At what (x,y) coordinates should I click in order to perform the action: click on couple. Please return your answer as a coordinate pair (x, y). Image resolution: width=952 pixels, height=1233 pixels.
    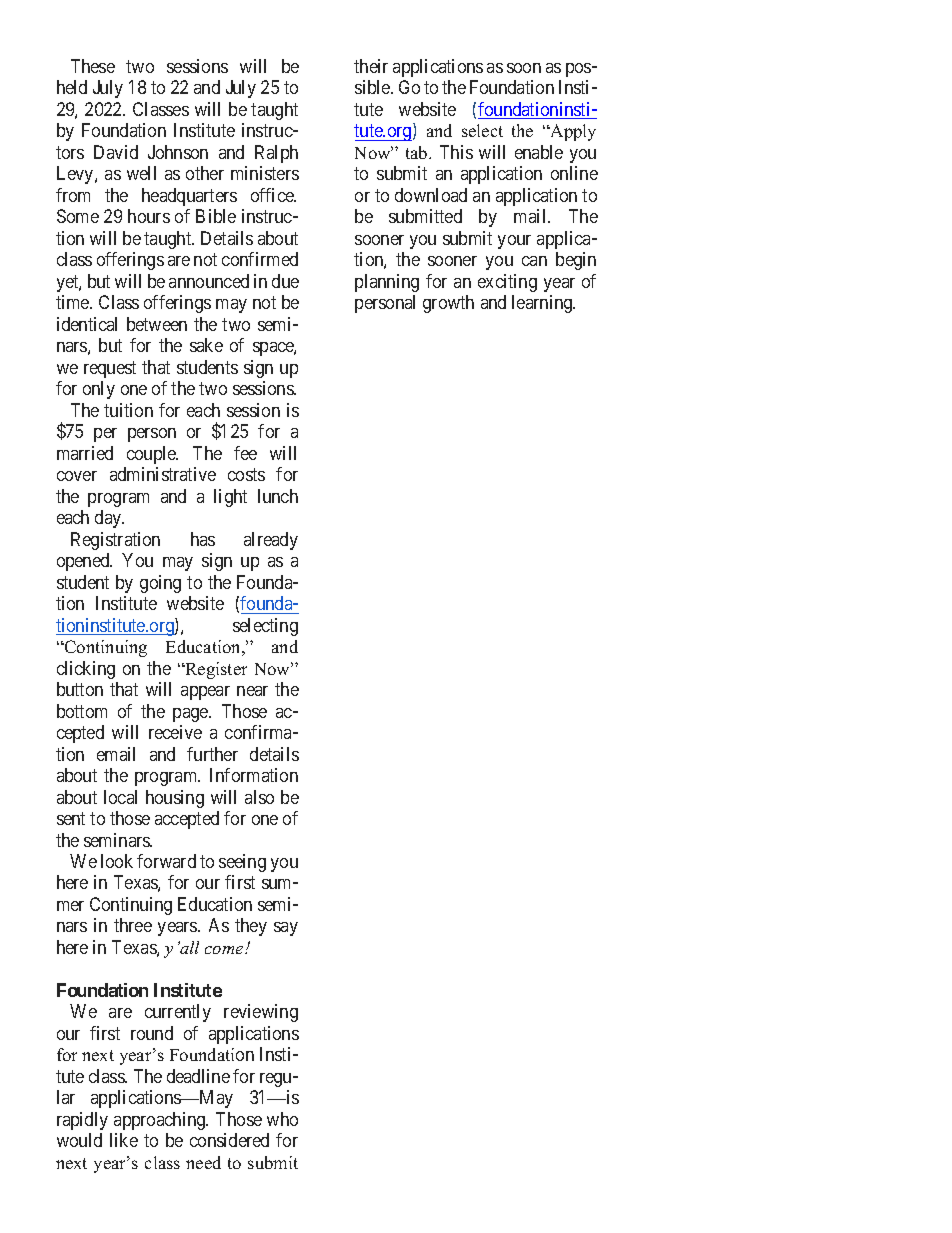
    Looking at the image, I should click on (152, 455).
